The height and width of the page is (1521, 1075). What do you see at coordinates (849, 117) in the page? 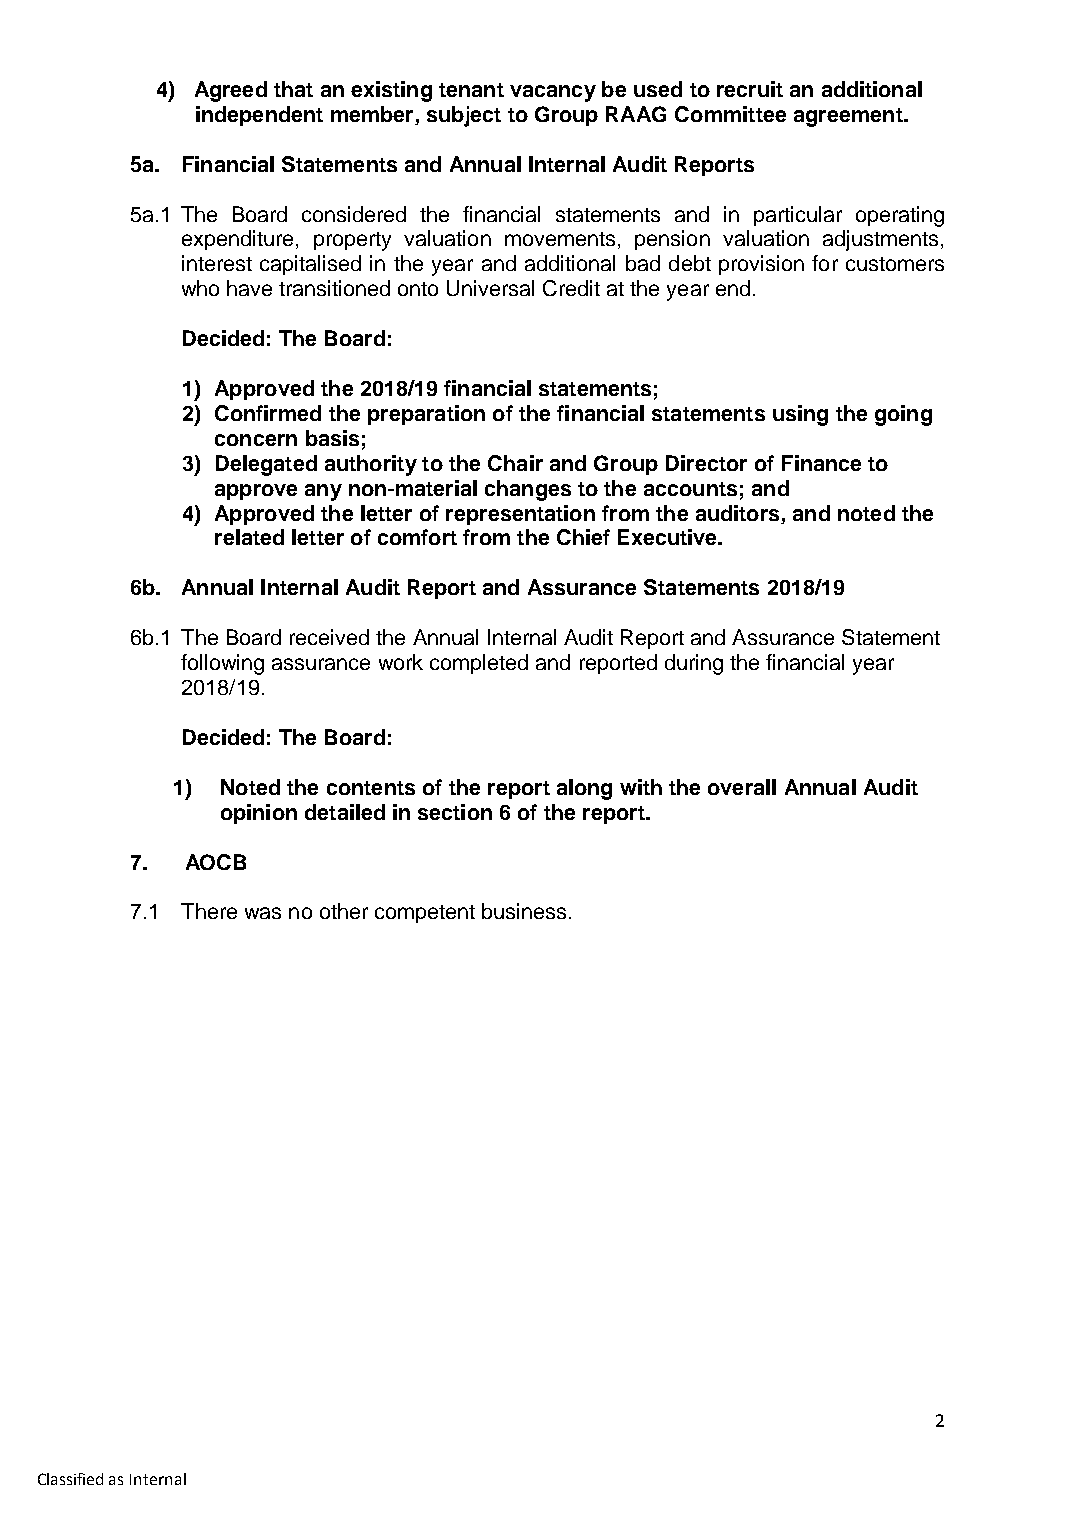
I see `agreement` at bounding box center [849, 117].
